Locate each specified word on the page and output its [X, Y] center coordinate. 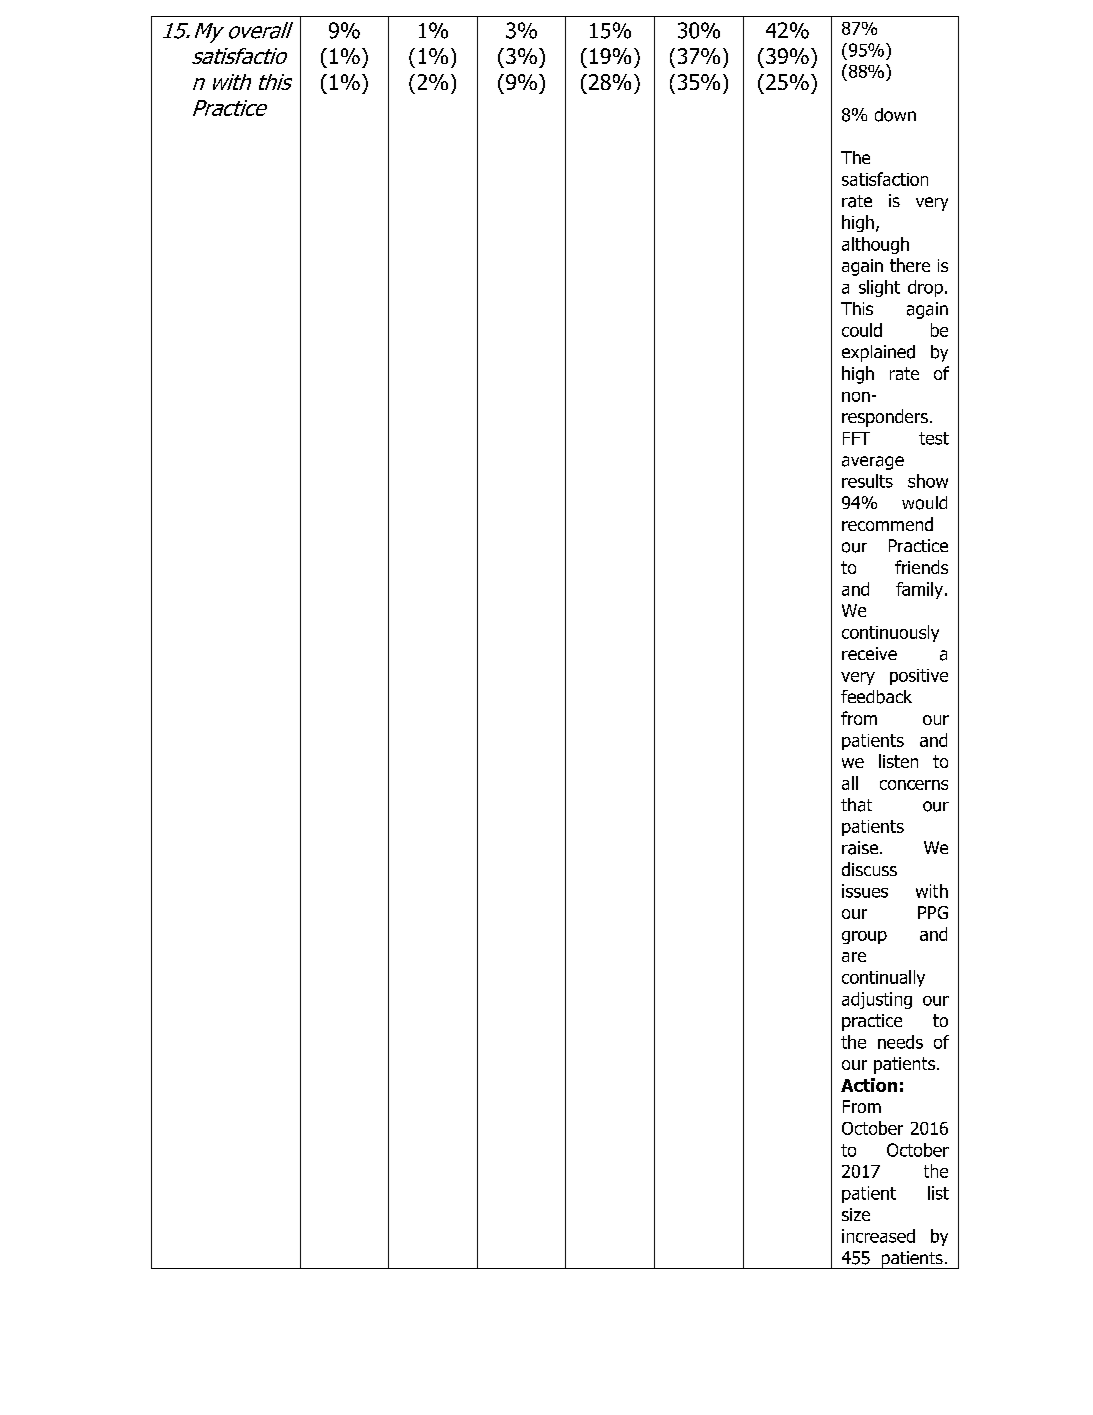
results [867, 481]
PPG [933, 912]
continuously [890, 633]
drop [925, 288]
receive [869, 653]
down [895, 115]
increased [878, 1236]
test [934, 438]
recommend [887, 524]
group [864, 937]
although [875, 245]
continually [883, 978]
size [856, 1214]
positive [919, 677]
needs [900, 1042]
